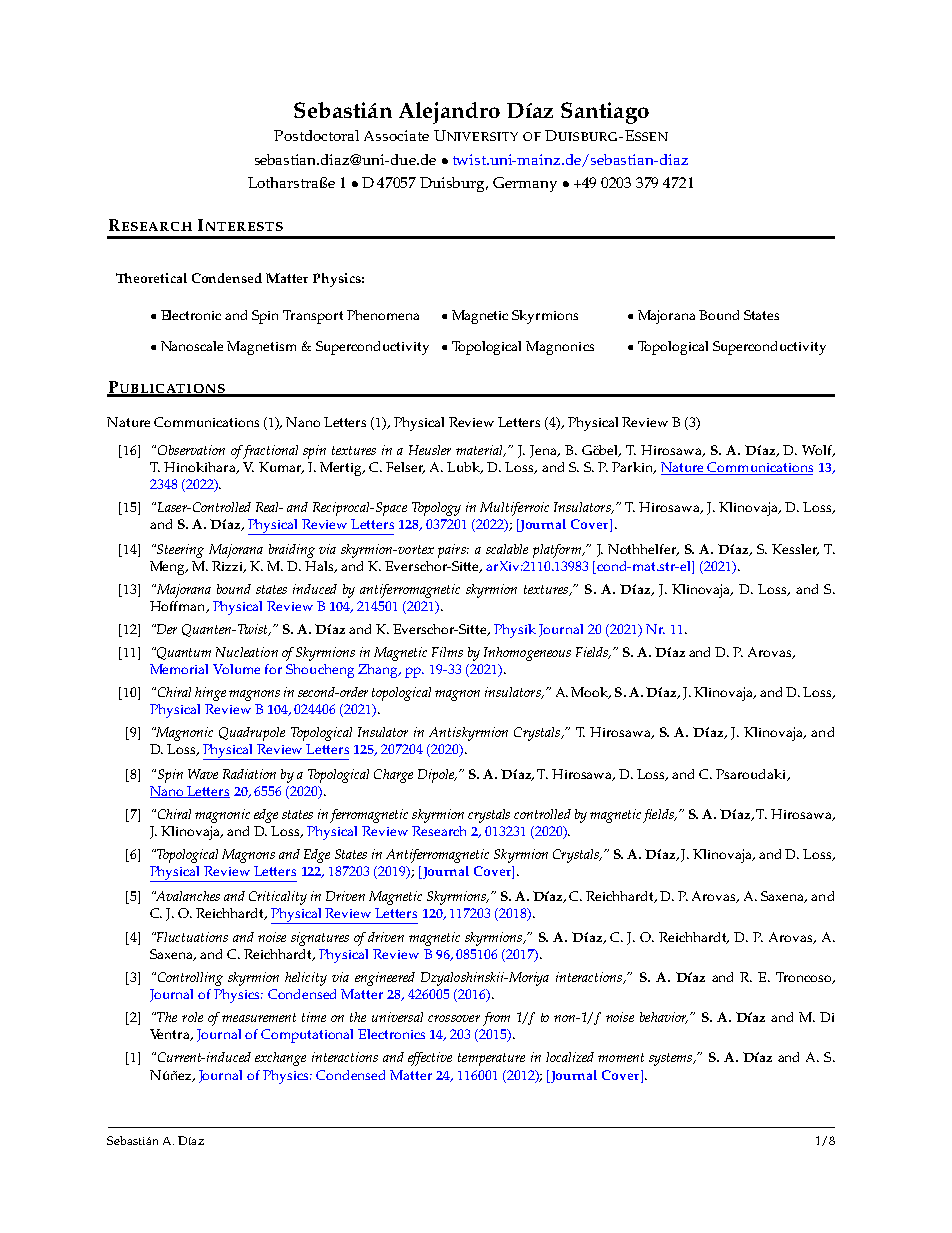 The image size is (952, 1233). I want to click on Hoffman, so click(179, 607).
